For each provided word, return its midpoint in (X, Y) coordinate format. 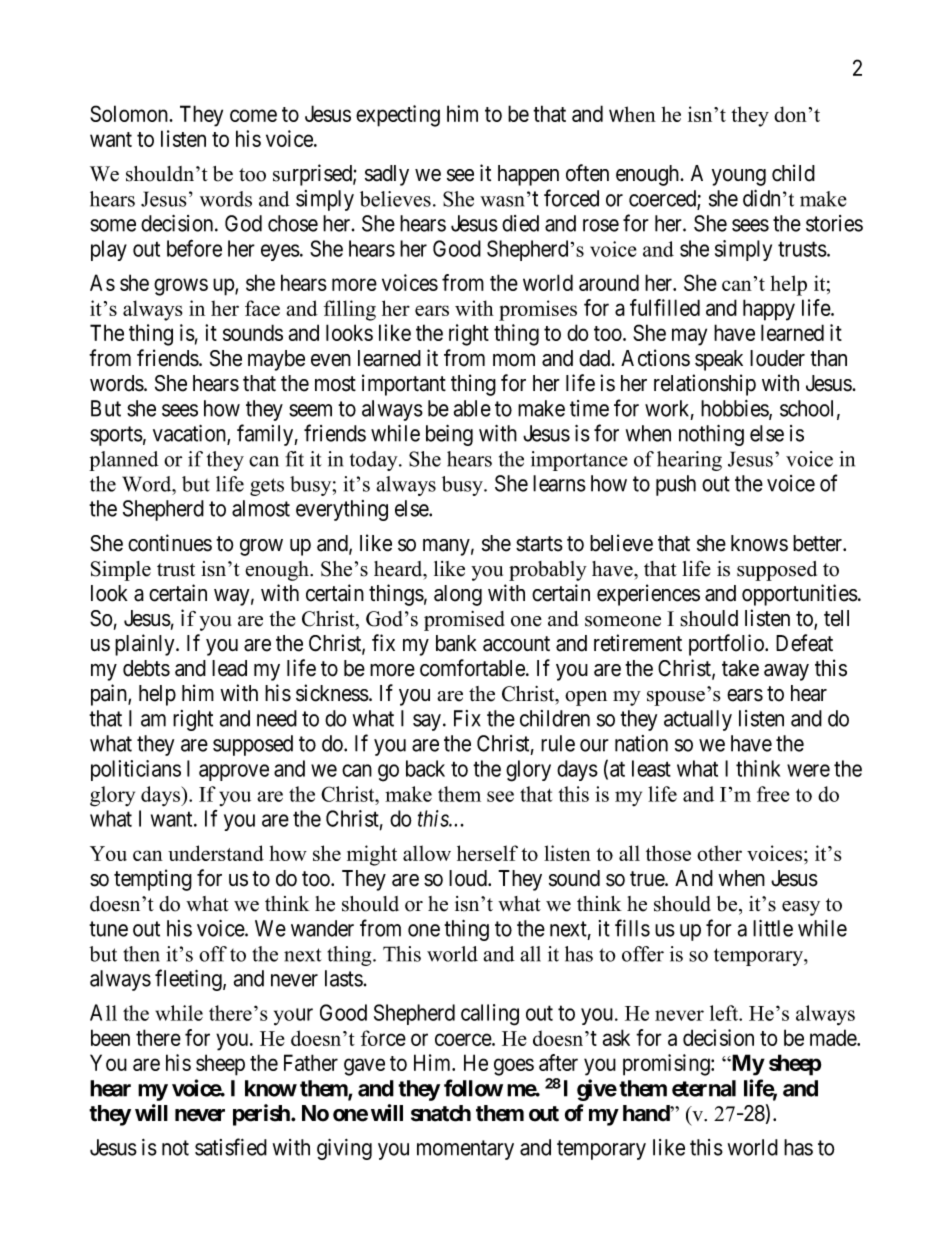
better (819, 543)
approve (234, 772)
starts (539, 544)
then (141, 954)
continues (170, 543)
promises (538, 310)
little (773, 928)
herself (487, 853)
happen (528, 175)
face (262, 308)
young (739, 177)
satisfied (231, 1147)
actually (698, 720)
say (427, 722)
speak (719, 360)
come (253, 115)
